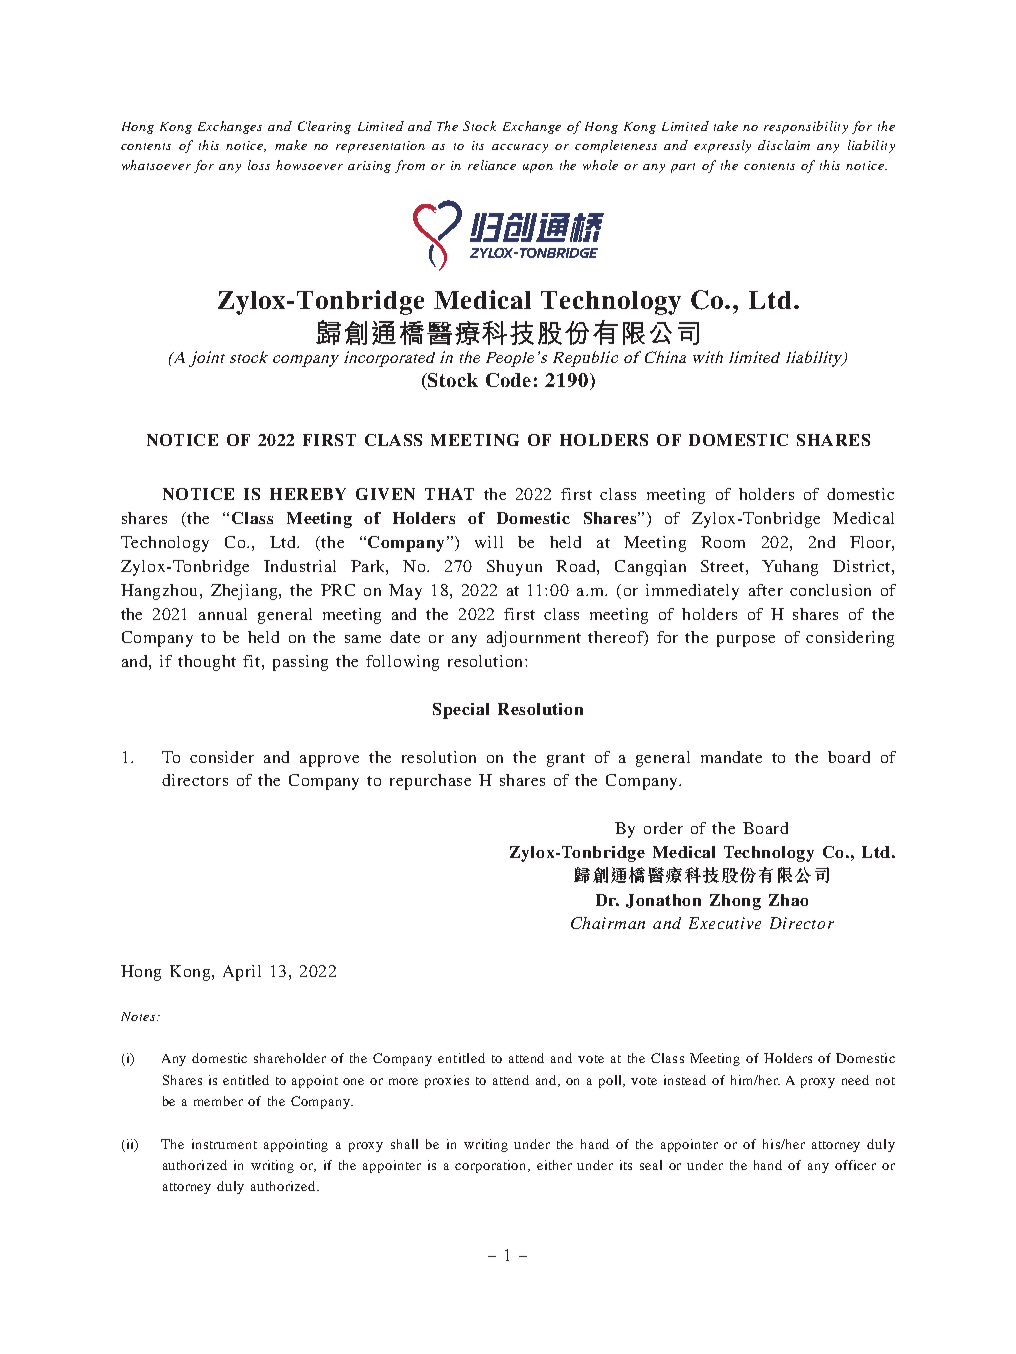  Describe the element at coordinates (492, 1166) in the screenshot. I see `corporation` at that location.
